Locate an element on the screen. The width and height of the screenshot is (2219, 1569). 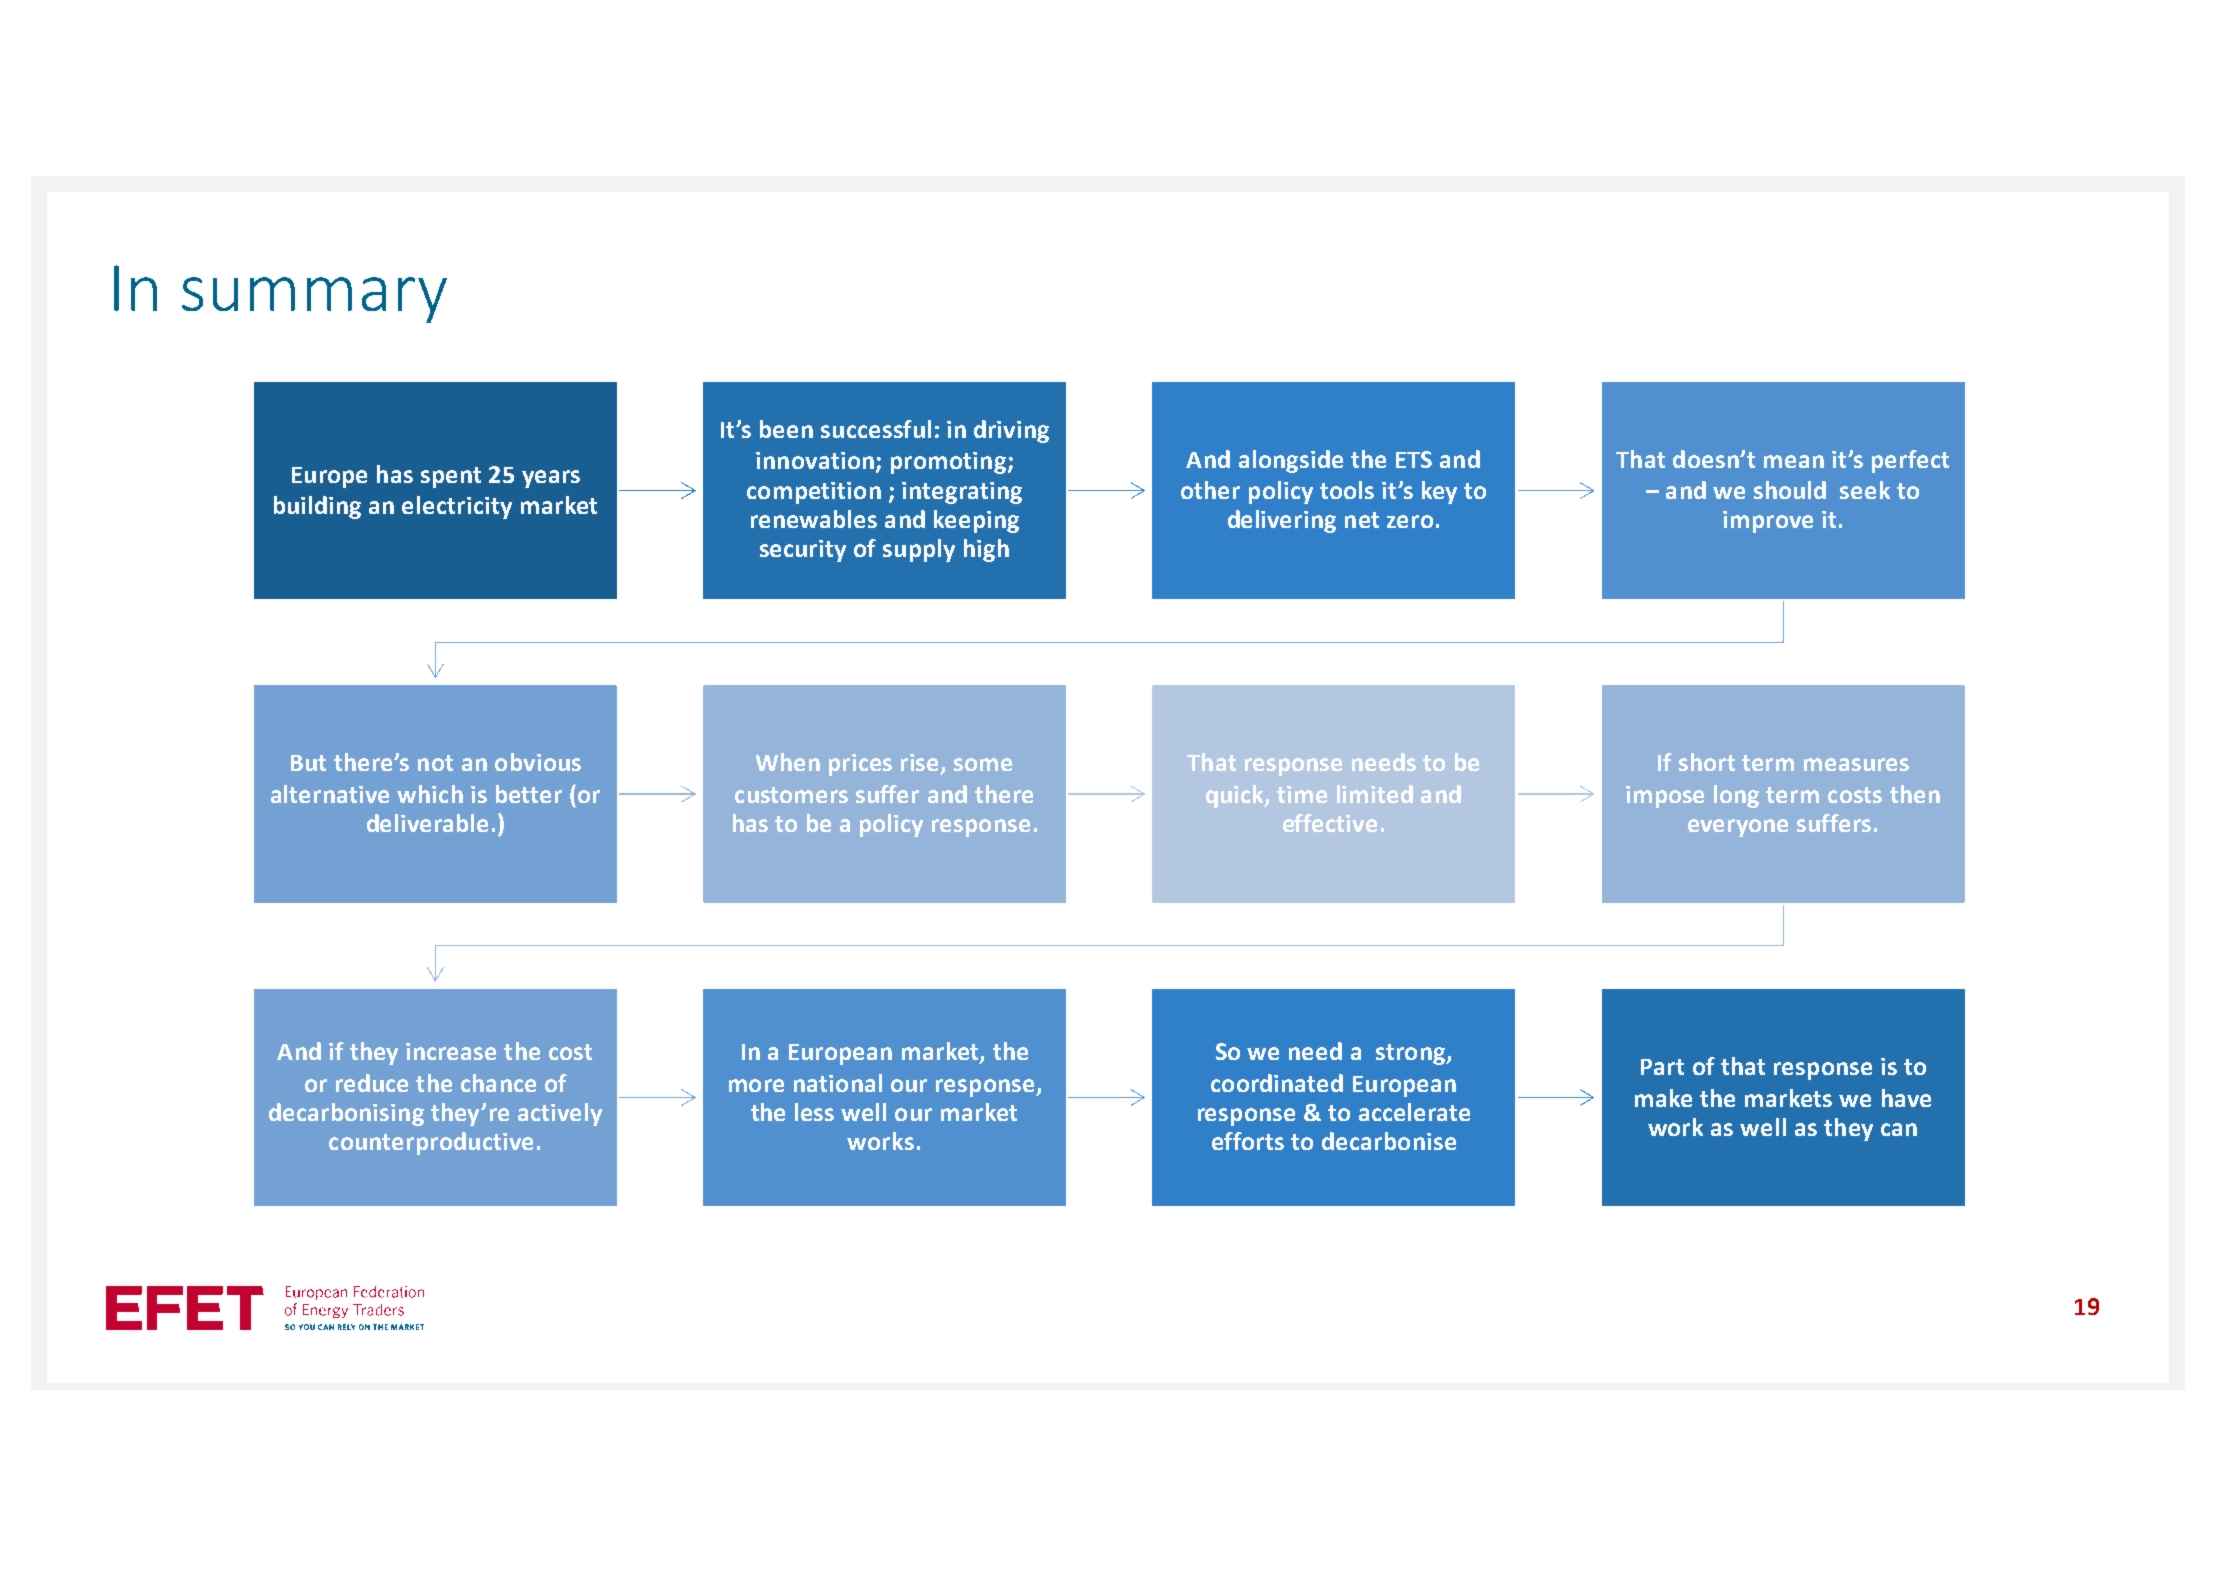
effective is located at coordinates (1330, 823).
